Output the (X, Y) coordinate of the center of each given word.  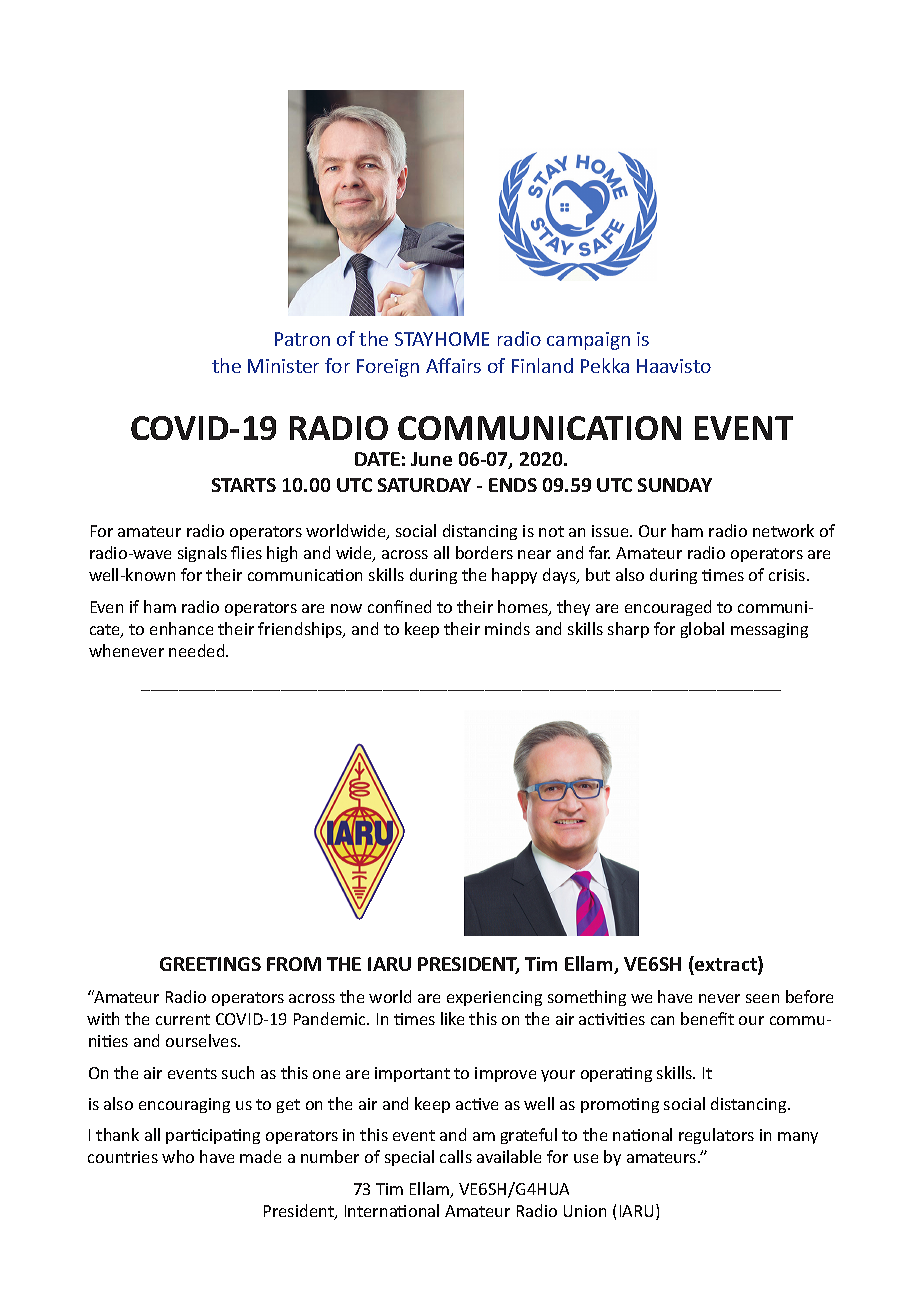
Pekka (605, 365)
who (178, 1156)
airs (465, 365)
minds (507, 628)
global (702, 630)
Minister (283, 366)
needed (198, 650)
